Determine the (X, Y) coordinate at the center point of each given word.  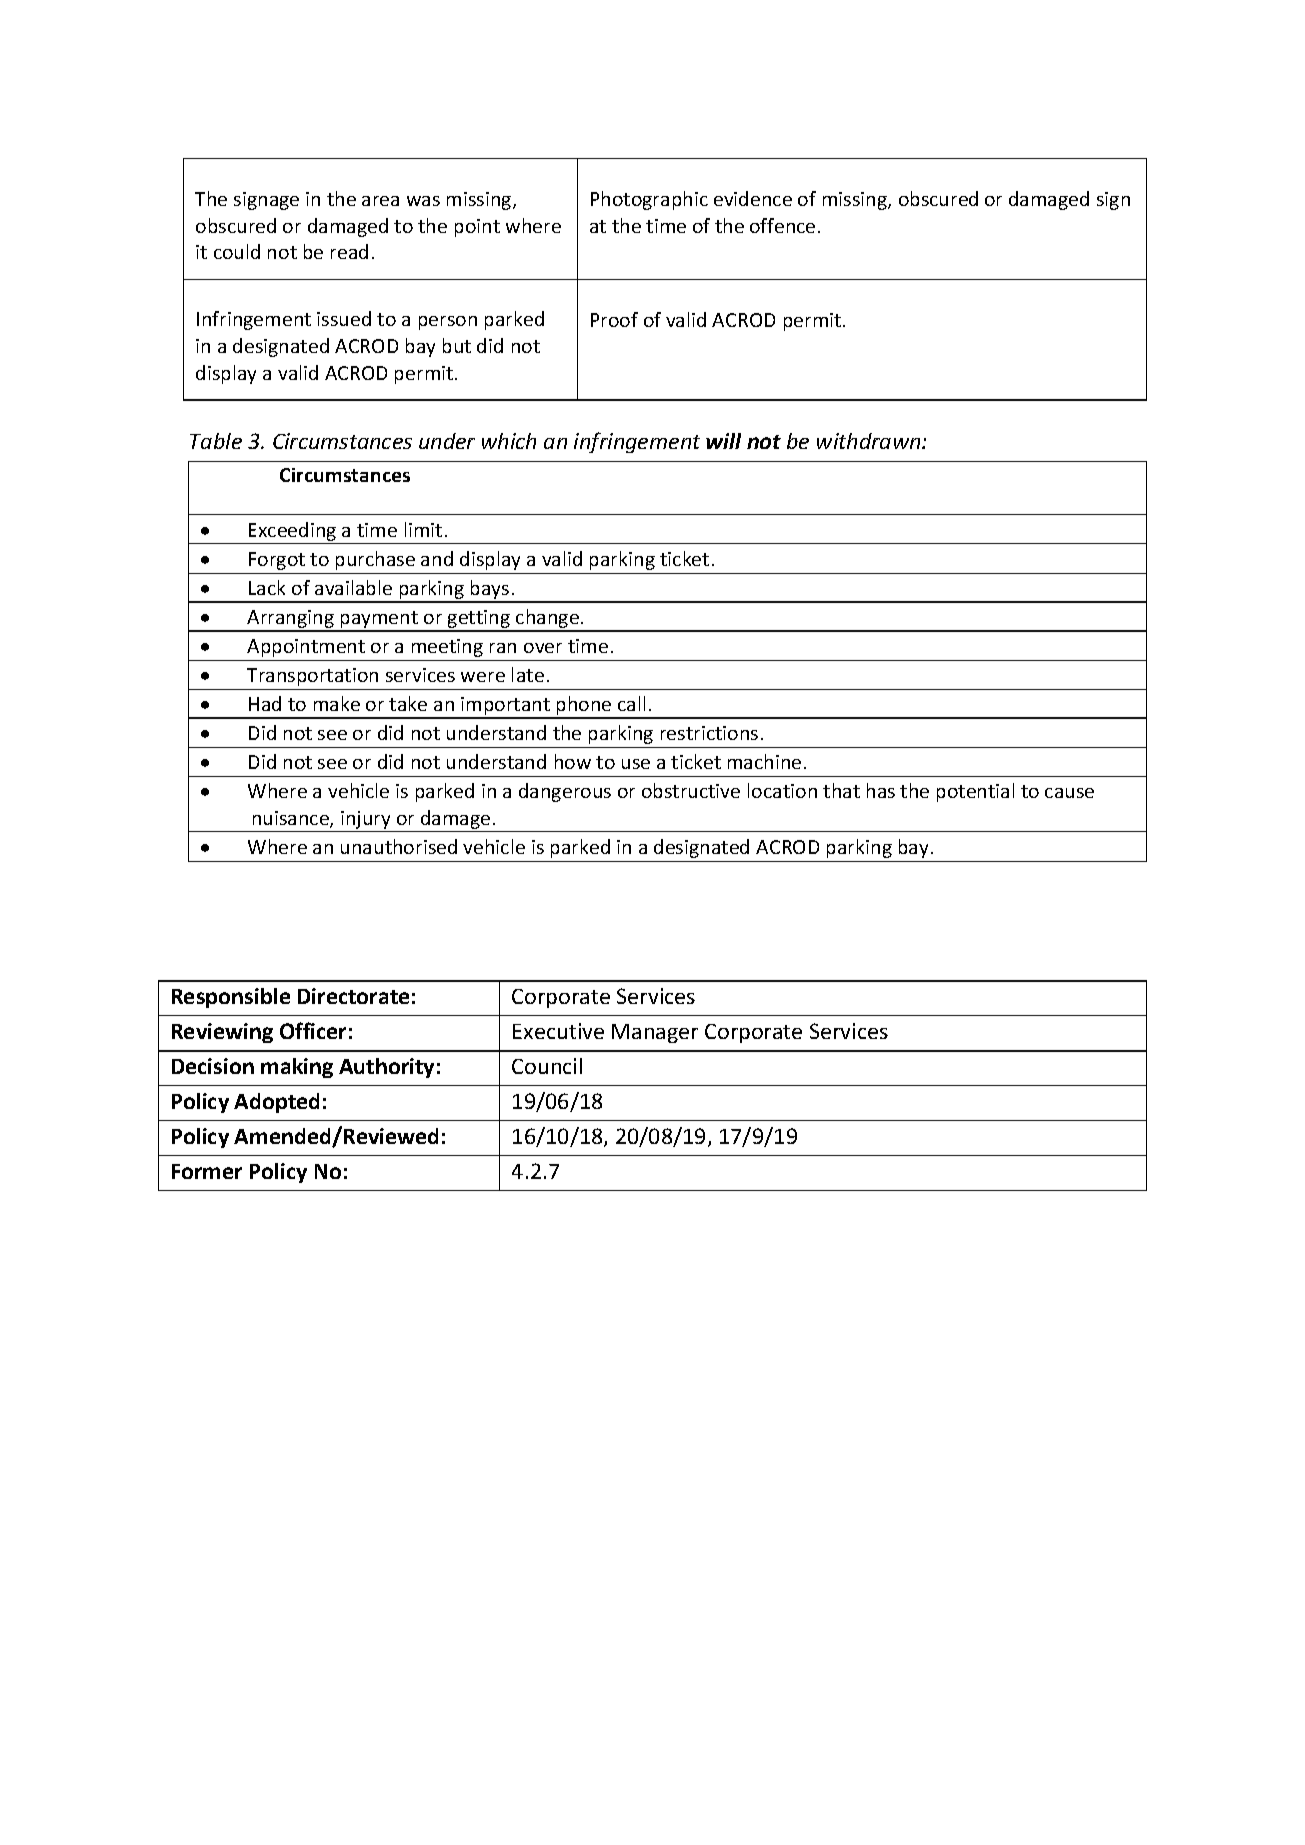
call (631, 703)
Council (547, 1066)
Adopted (276, 1103)
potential (975, 792)
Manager (655, 1033)
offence (782, 225)
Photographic (649, 200)
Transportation (312, 677)
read (349, 251)
